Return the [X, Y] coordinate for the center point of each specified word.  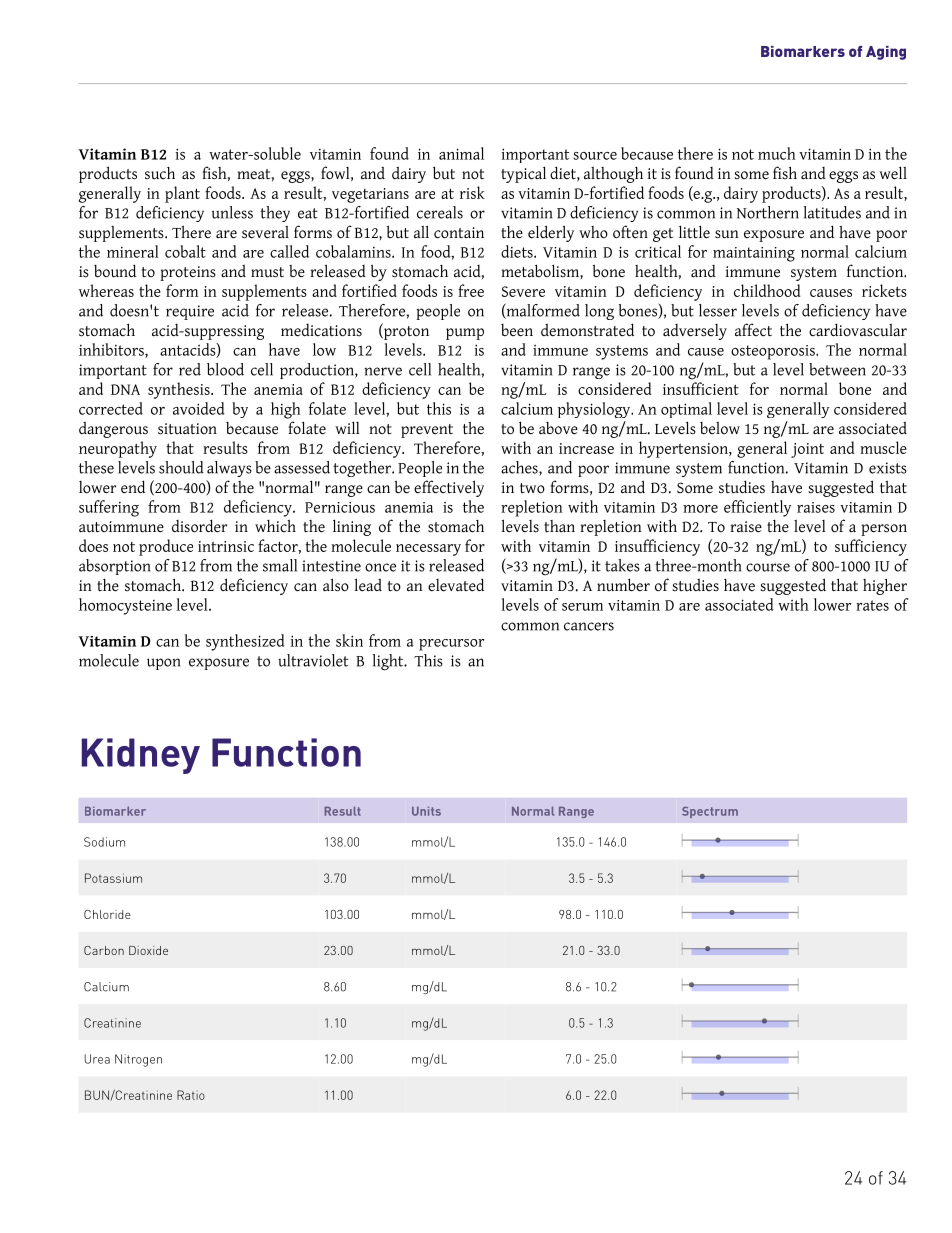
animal [461, 153]
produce [166, 547]
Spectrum [710, 812]
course [768, 567]
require [190, 312]
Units [426, 811]
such [160, 173]
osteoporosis [774, 352]
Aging [886, 53]
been [517, 330]
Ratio [191, 1095]
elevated [456, 585]
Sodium [104, 842]
